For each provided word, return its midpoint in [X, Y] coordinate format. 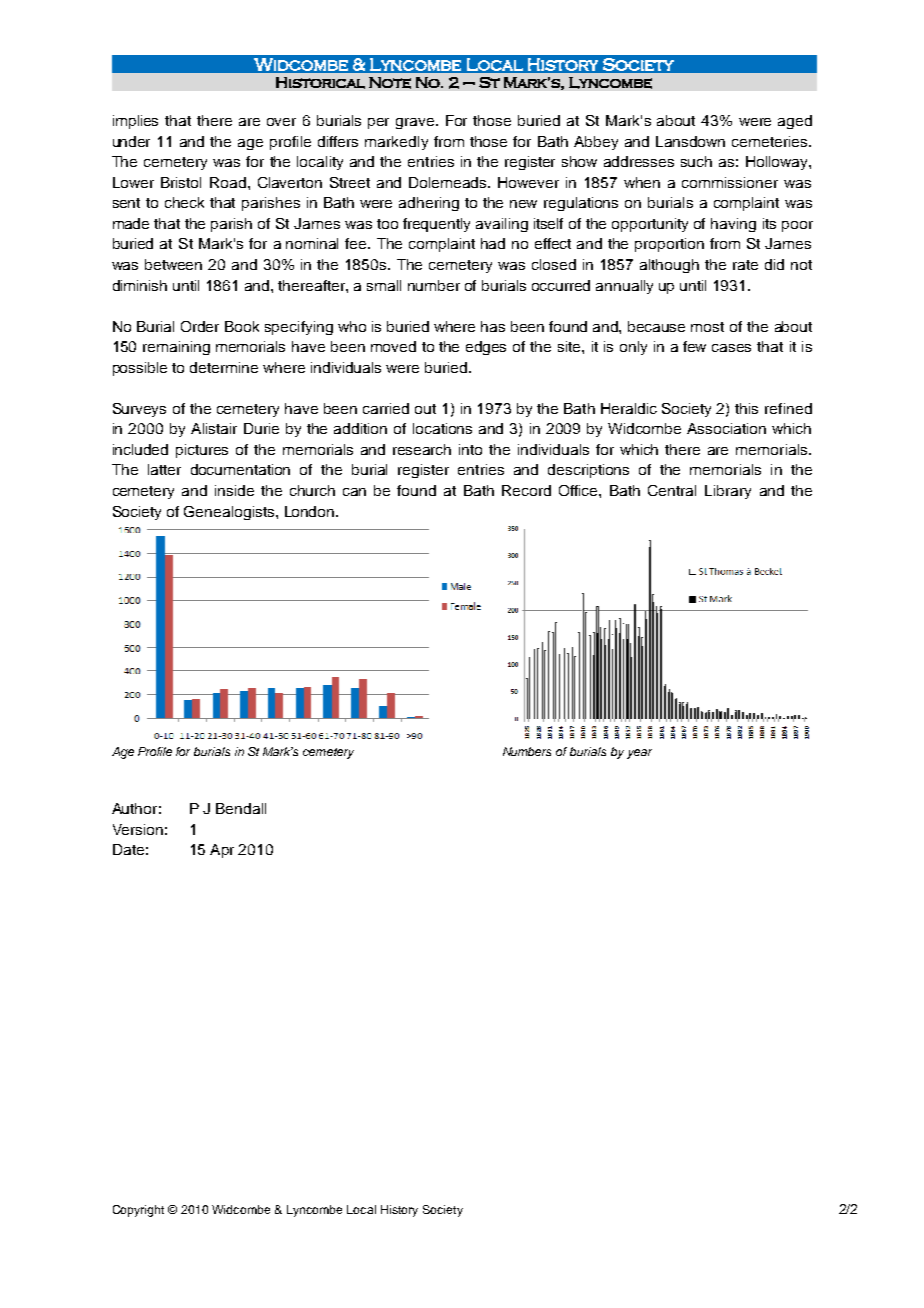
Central [672, 490]
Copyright [138, 1211]
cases [731, 348]
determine [224, 367]
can [354, 492]
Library [728, 492]
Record [526, 490]
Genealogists [230, 513]
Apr [222, 851]
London [311, 511]
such [696, 161]
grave [416, 123]
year [639, 754]
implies [135, 122]
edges [486, 348]
